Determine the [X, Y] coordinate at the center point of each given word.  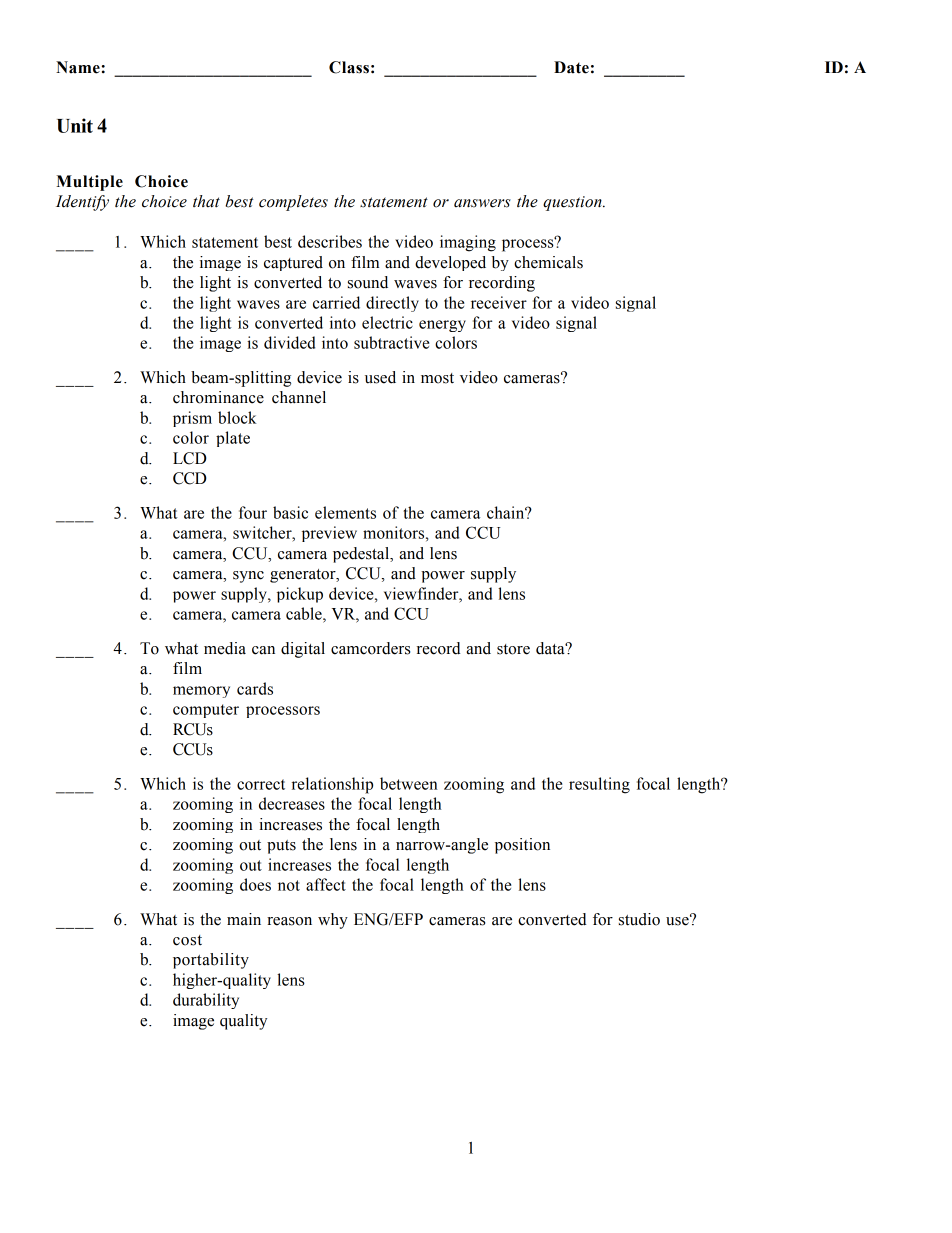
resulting [599, 785]
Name [78, 67]
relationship [332, 785]
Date [571, 67]
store [513, 649]
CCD [190, 478]
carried [336, 302]
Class [349, 67]
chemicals [548, 262]
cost [187, 940]
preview [329, 534]
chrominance [218, 397]
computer [206, 711]
